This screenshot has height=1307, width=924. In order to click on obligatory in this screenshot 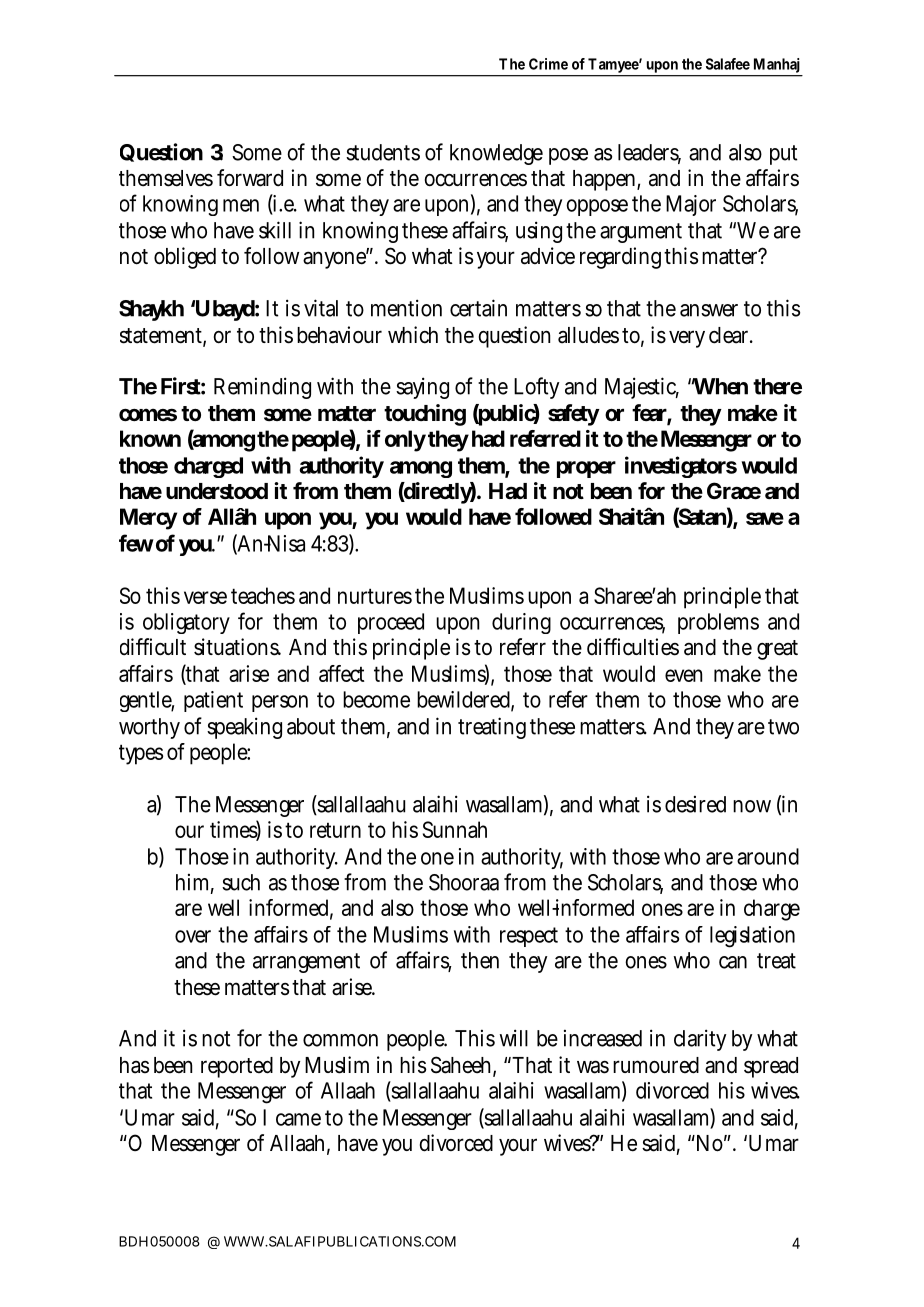, I will do `click(186, 623)`.
